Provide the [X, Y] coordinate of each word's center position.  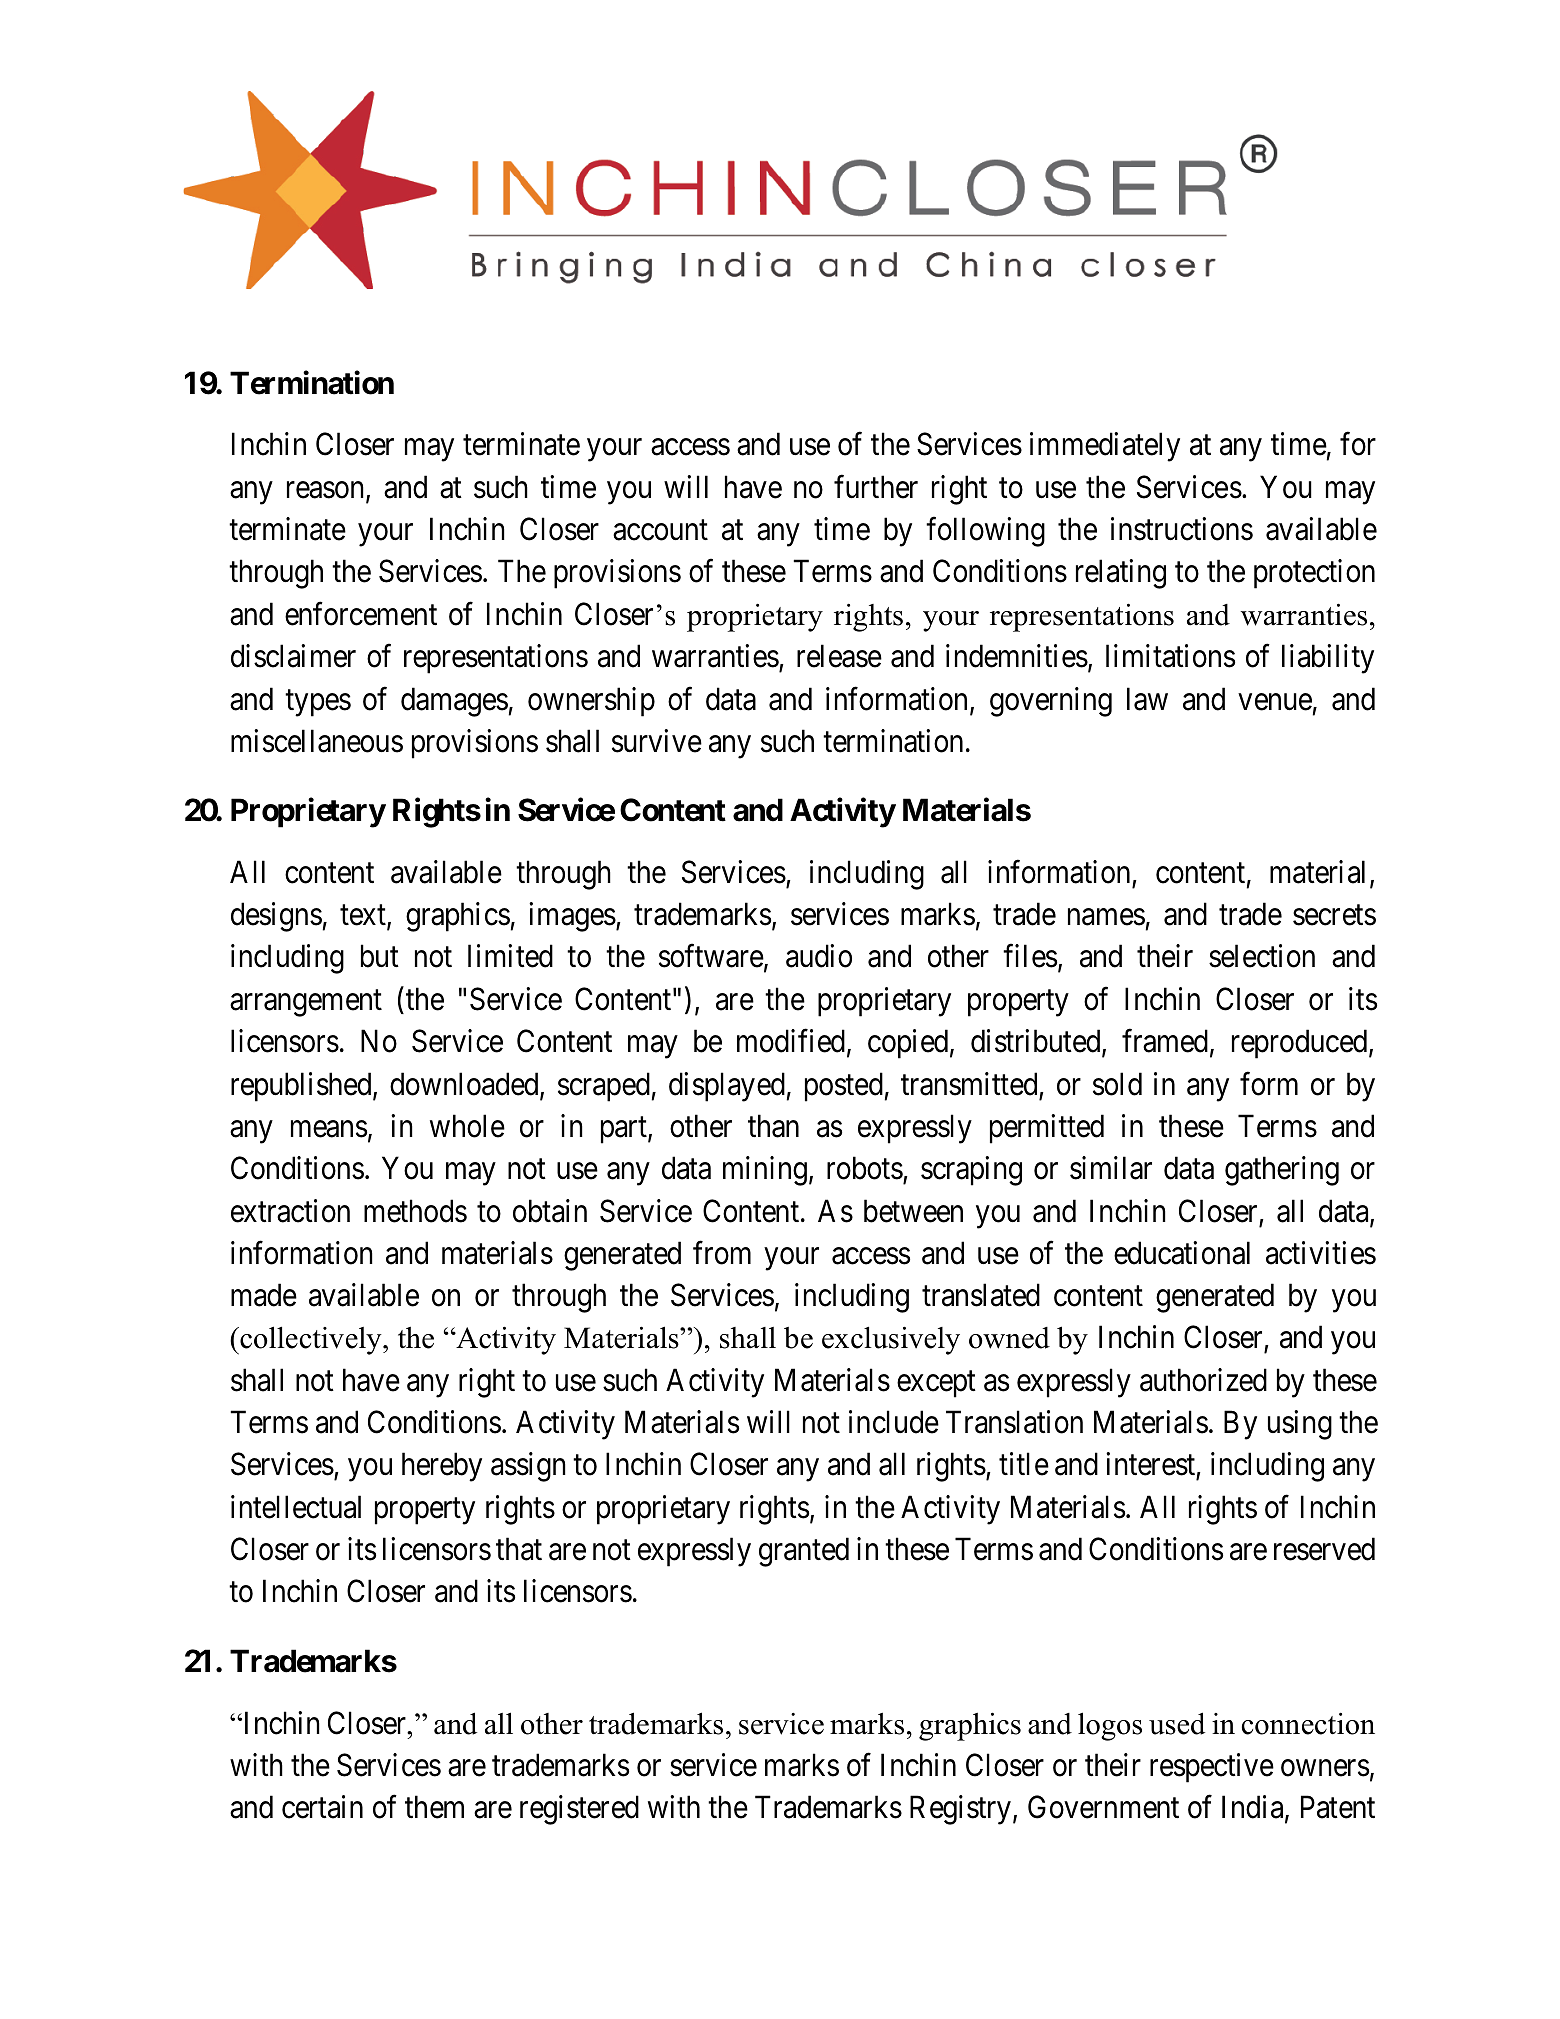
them [434, 1807]
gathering [1282, 1171]
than [773, 1126]
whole [467, 1126]
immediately [1105, 447]
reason [327, 491]
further [876, 487]
